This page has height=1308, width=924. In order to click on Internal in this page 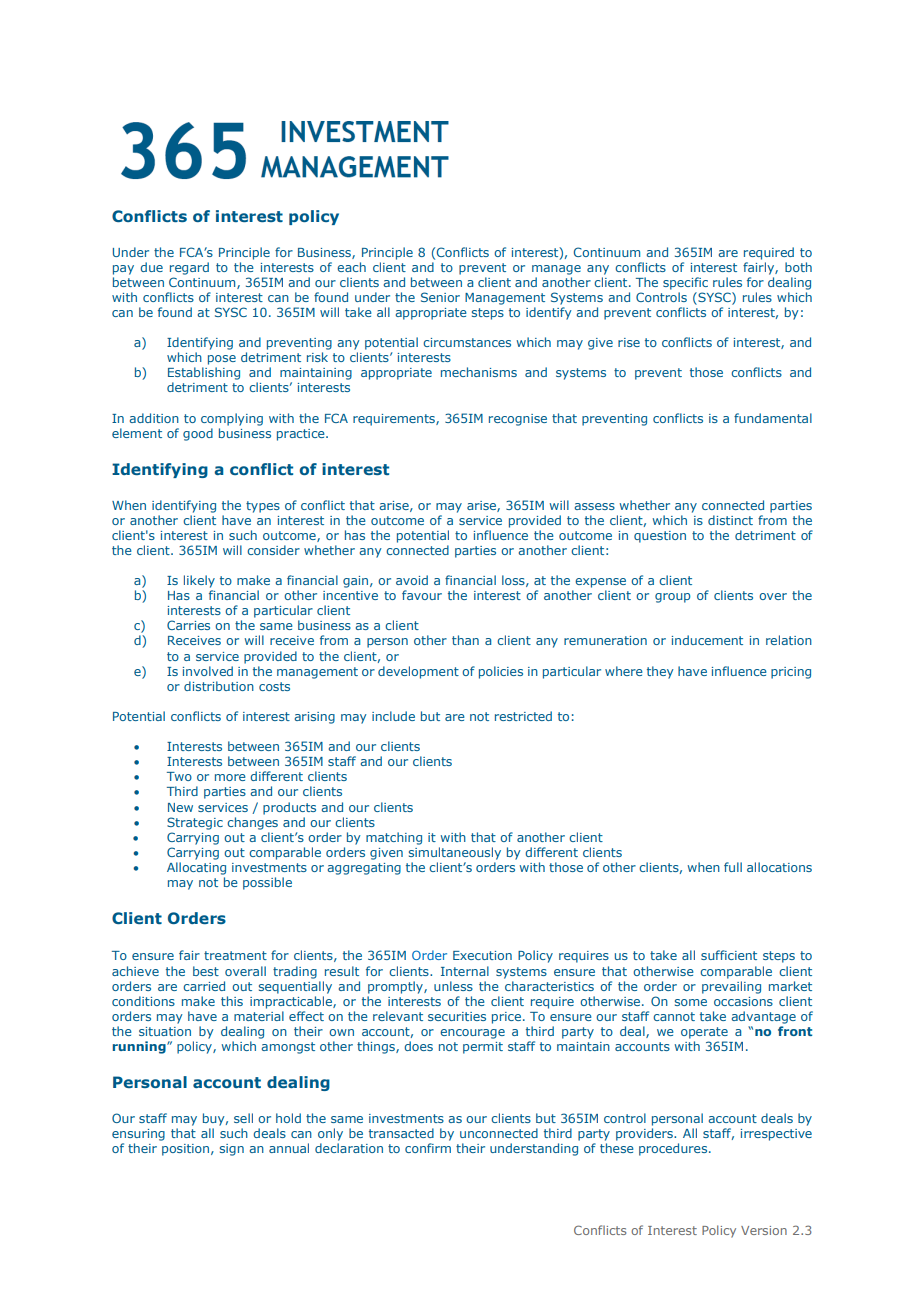, I will do `click(465, 971)`.
